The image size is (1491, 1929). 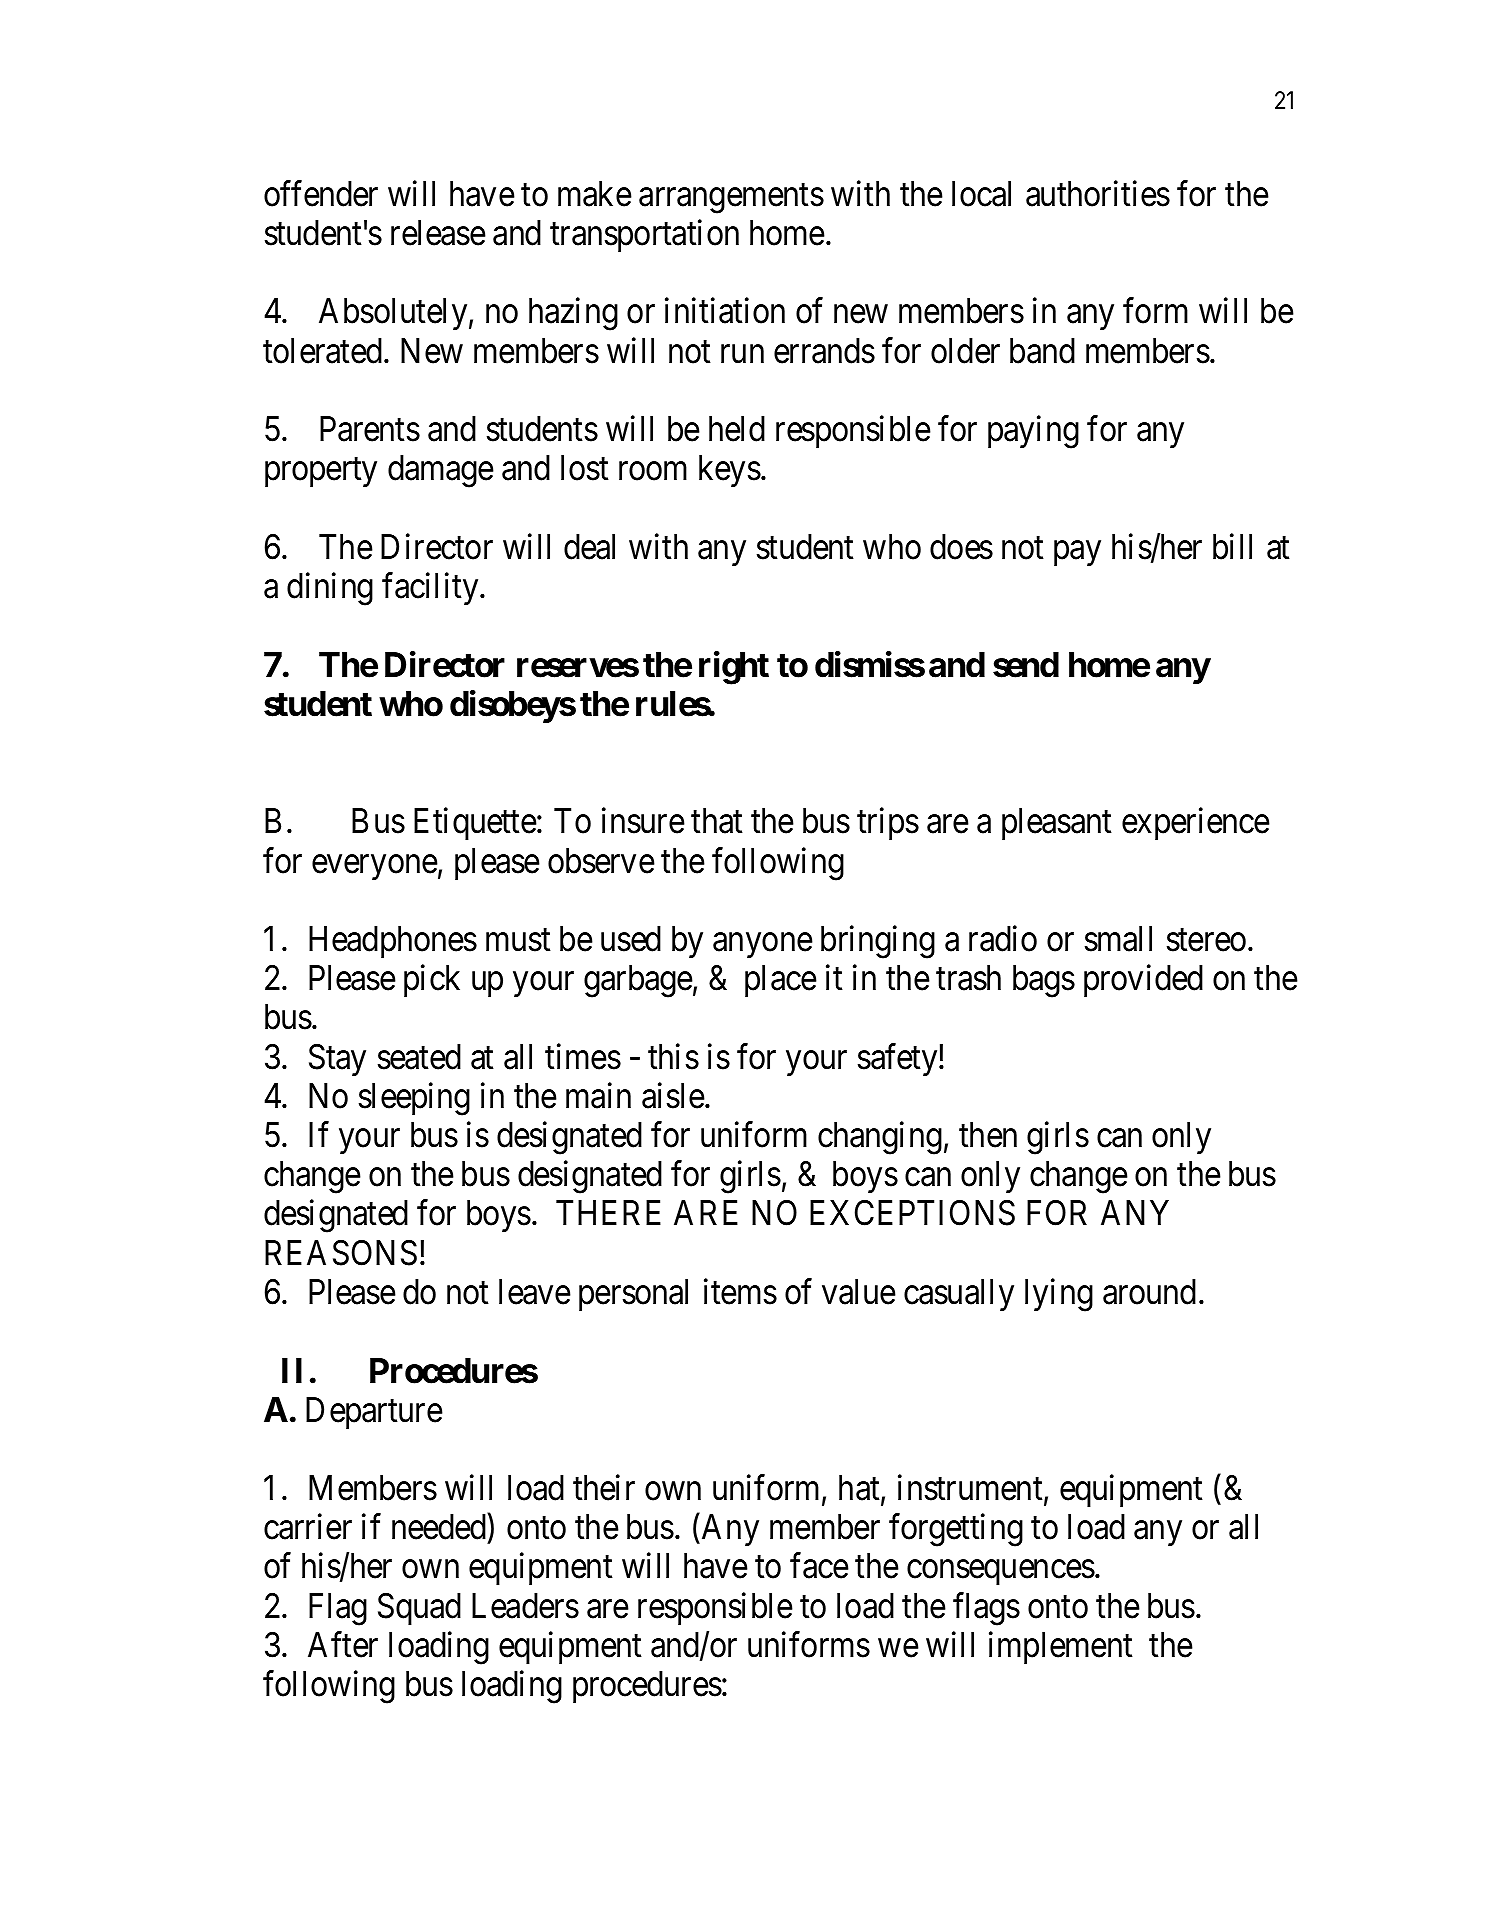 What do you see at coordinates (438, 233) in the screenshot?
I see `release` at bounding box center [438, 233].
